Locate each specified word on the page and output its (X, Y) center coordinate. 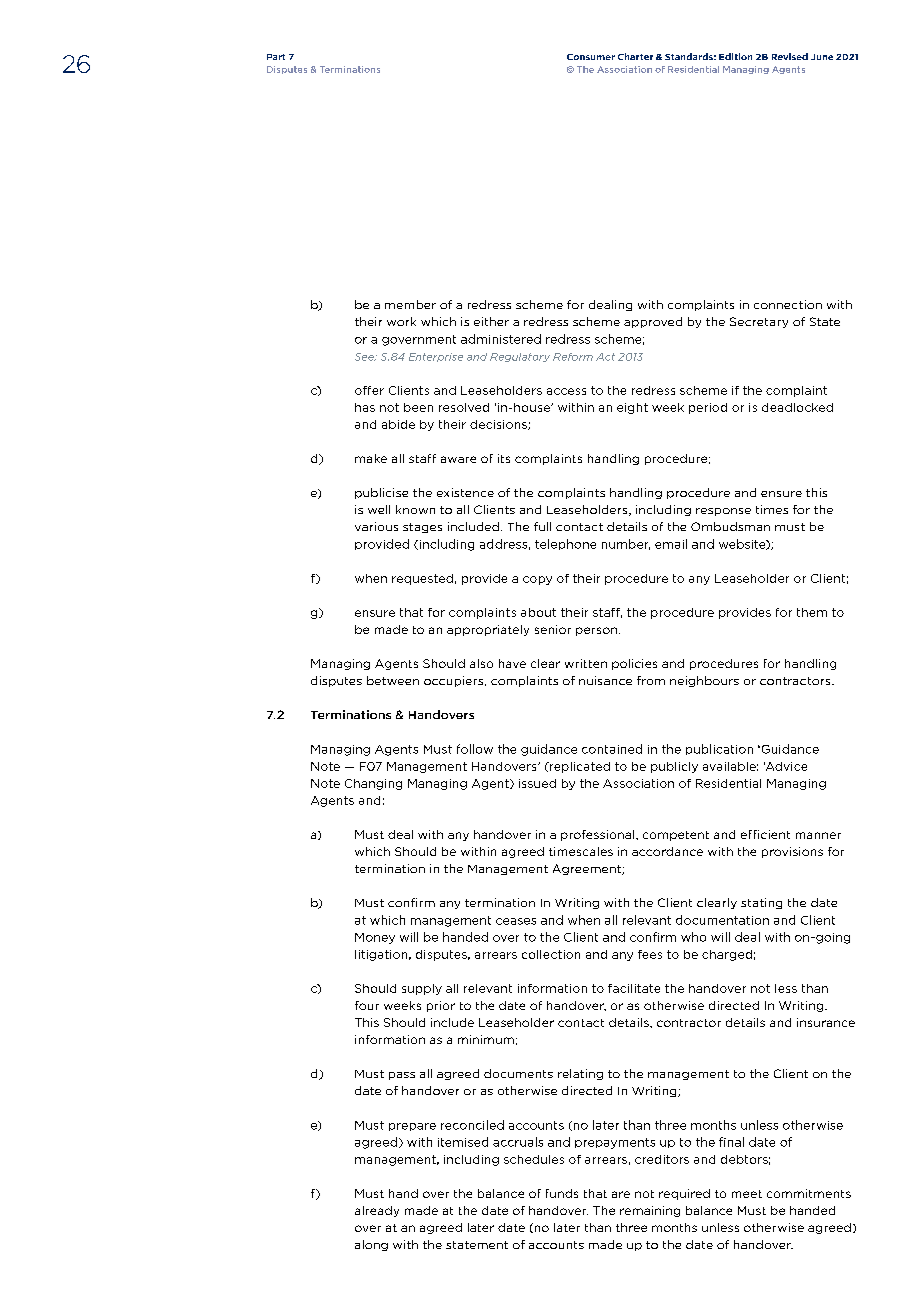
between (393, 680)
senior (553, 629)
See (365, 357)
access (566, 391)
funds (562, 1193)
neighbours (704, 681)
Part (276, 57)
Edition (735, 56)
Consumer (591, 57)
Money (375, 938)
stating (761, 903)
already (377, 1211)
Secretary (759, 322)
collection (551, 954)
